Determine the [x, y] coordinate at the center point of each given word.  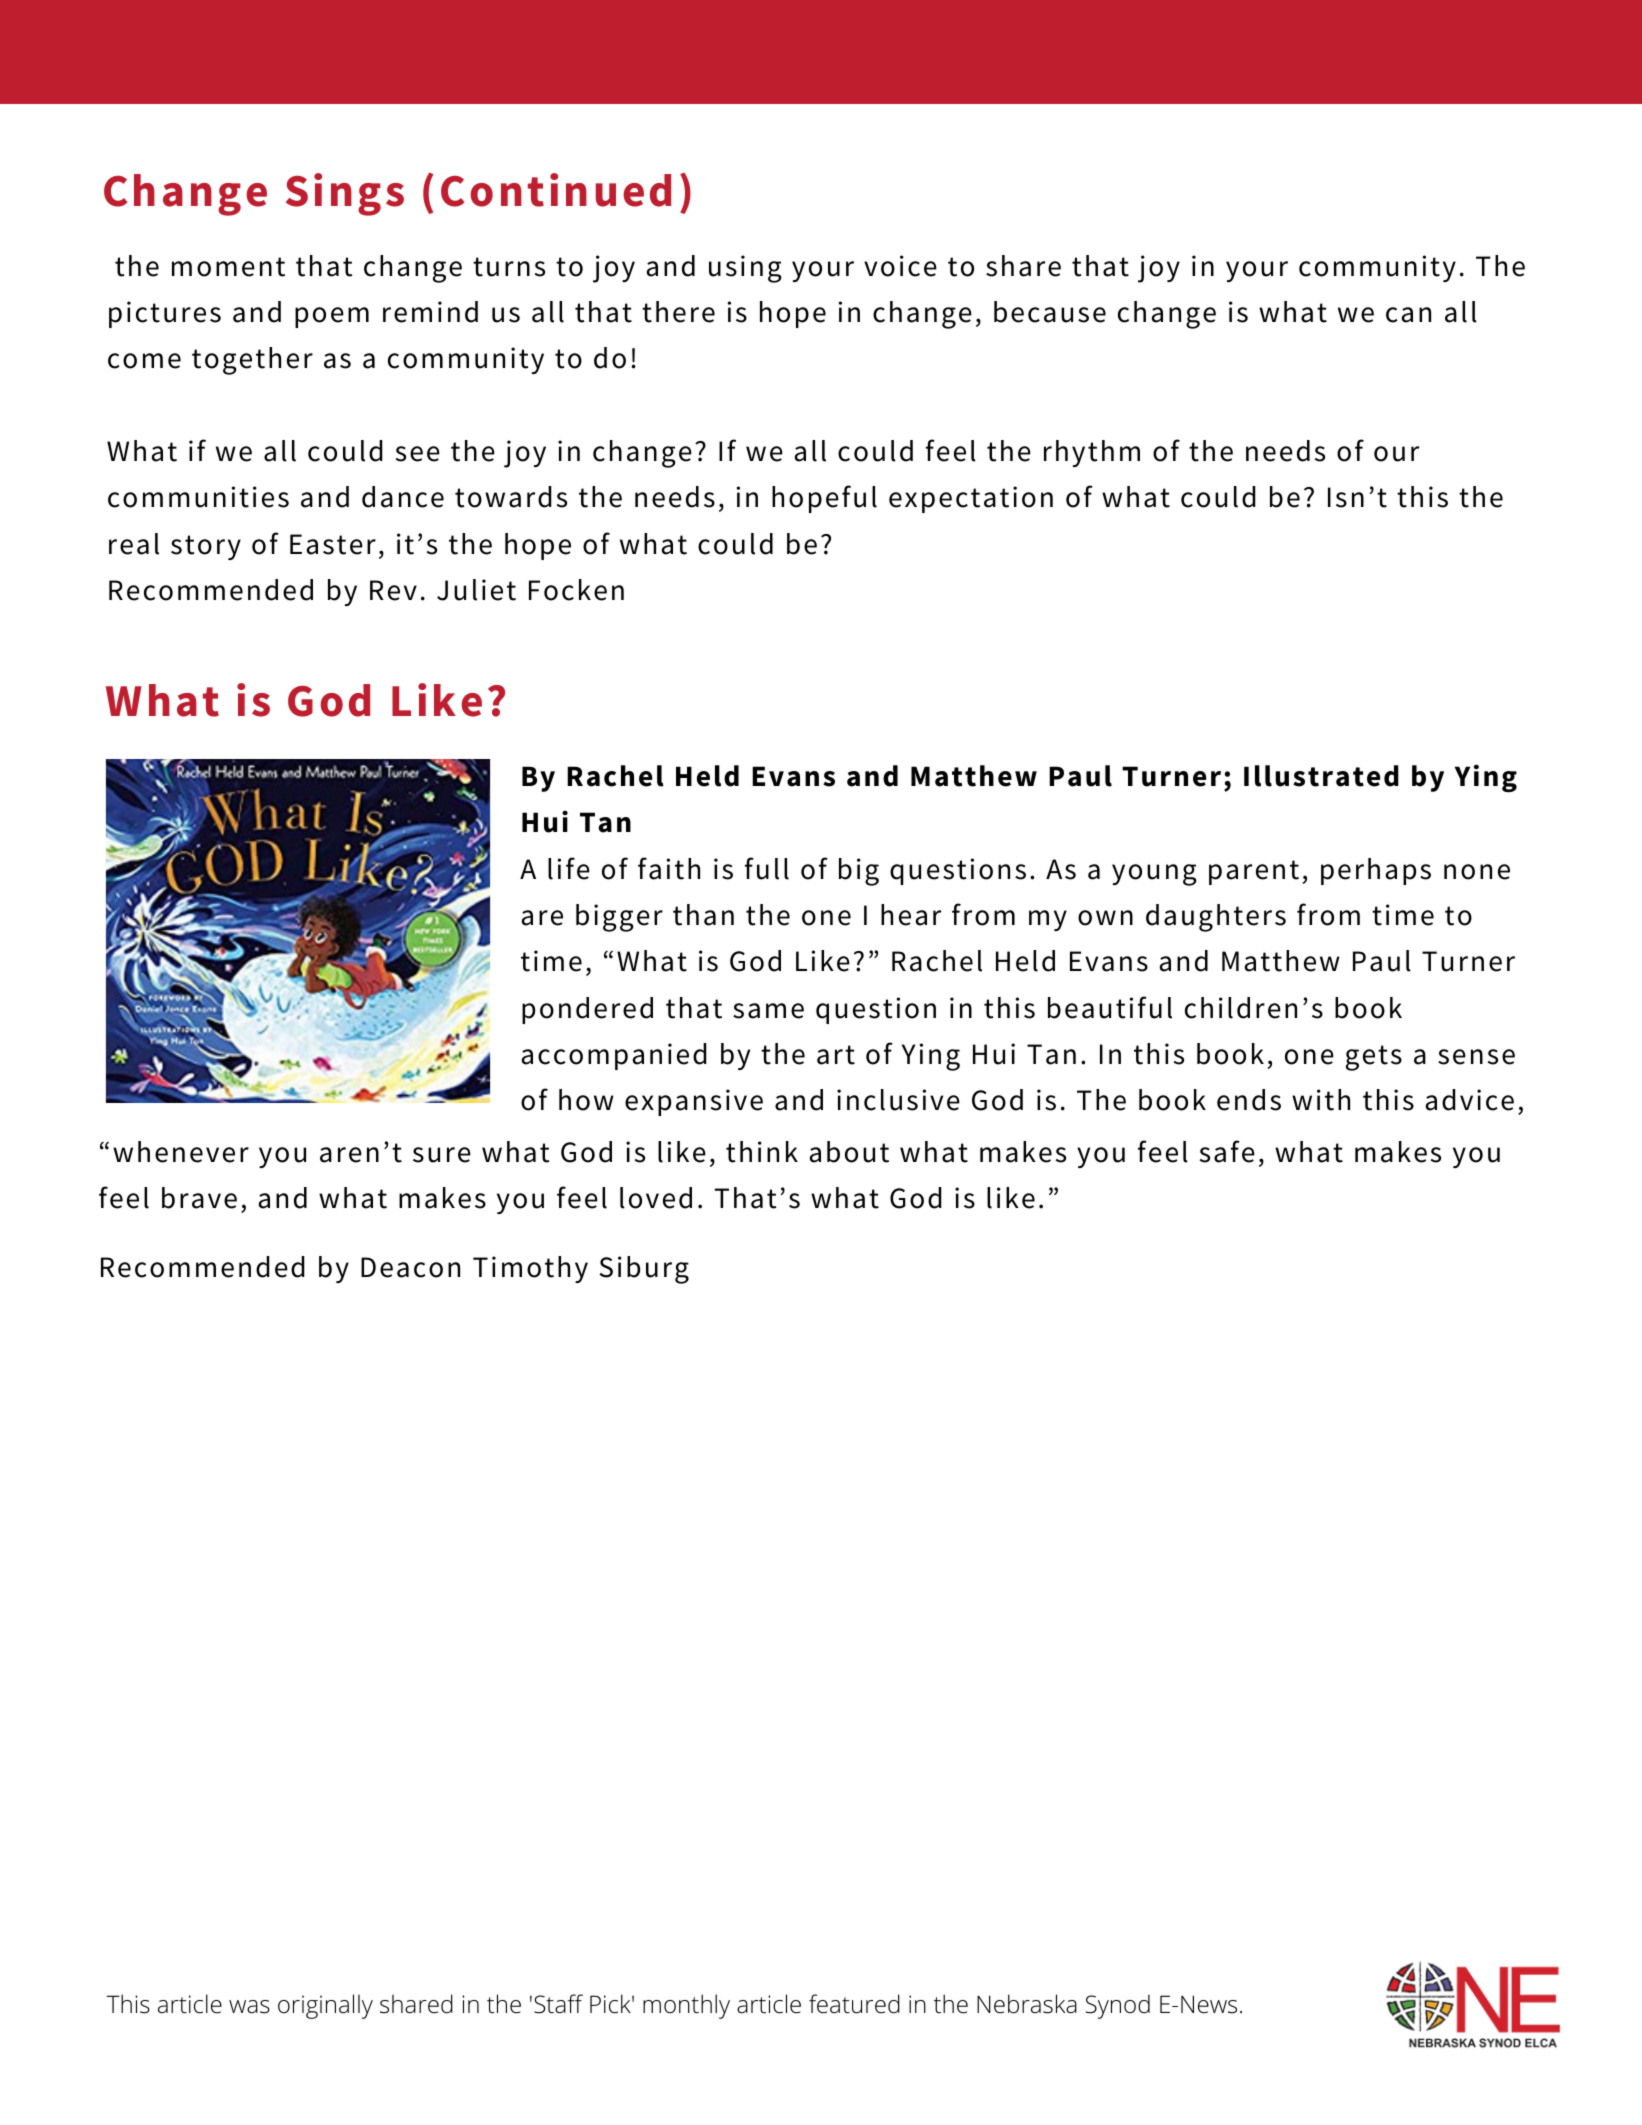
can [1408, 315]
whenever [181, 1152]
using [745, 269]
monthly [686, 2006]
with [1321, 1100]
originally [325, 2006]
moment [228, 267]
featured [854, 2004]
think [762, 1152]
